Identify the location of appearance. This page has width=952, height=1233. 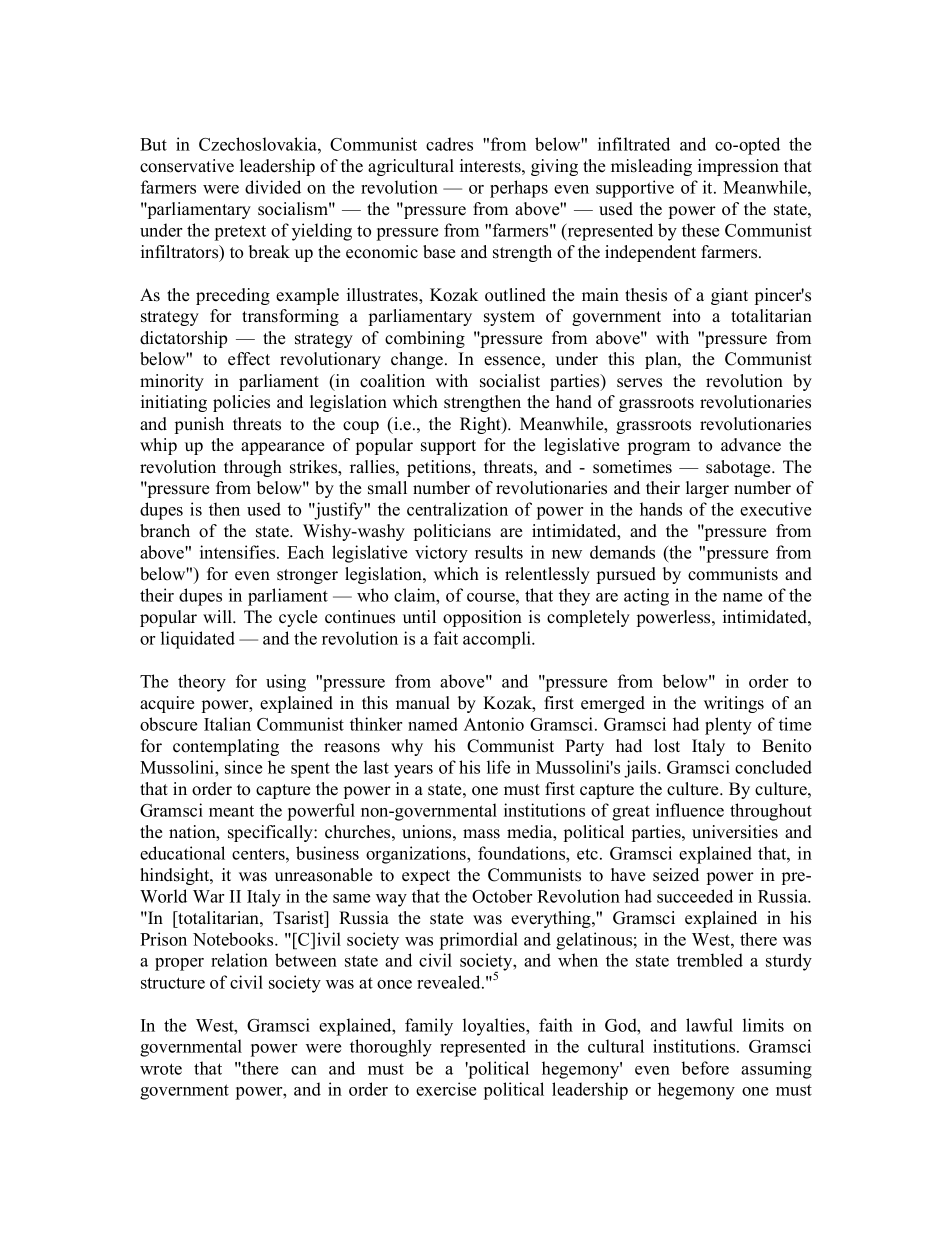
(282, 448).
